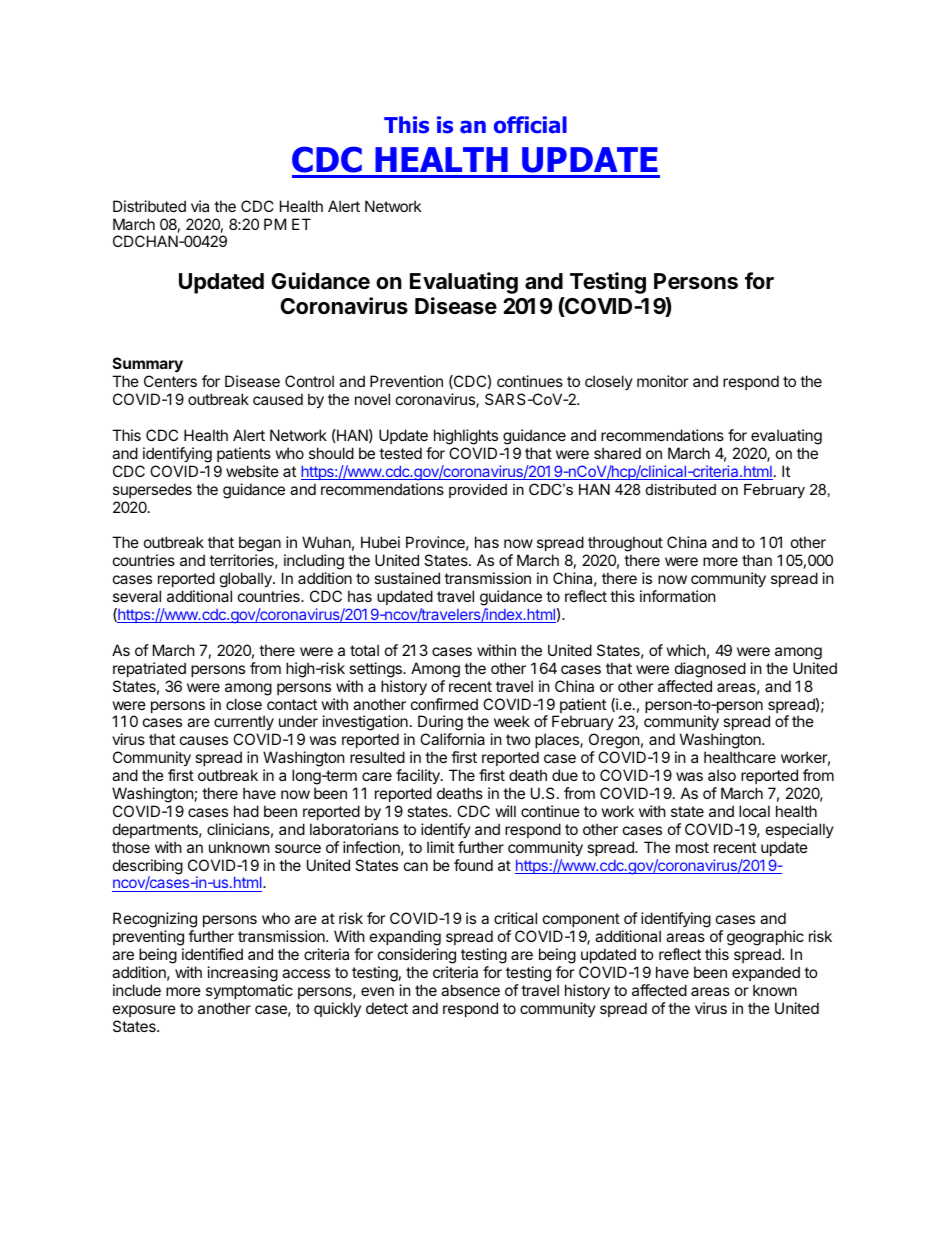 The width and height of the screenshot is (952, 1233). What do you see at coordinates (754, 811) in the screenshot?
I see `local` at bounding box center [754, 811].
